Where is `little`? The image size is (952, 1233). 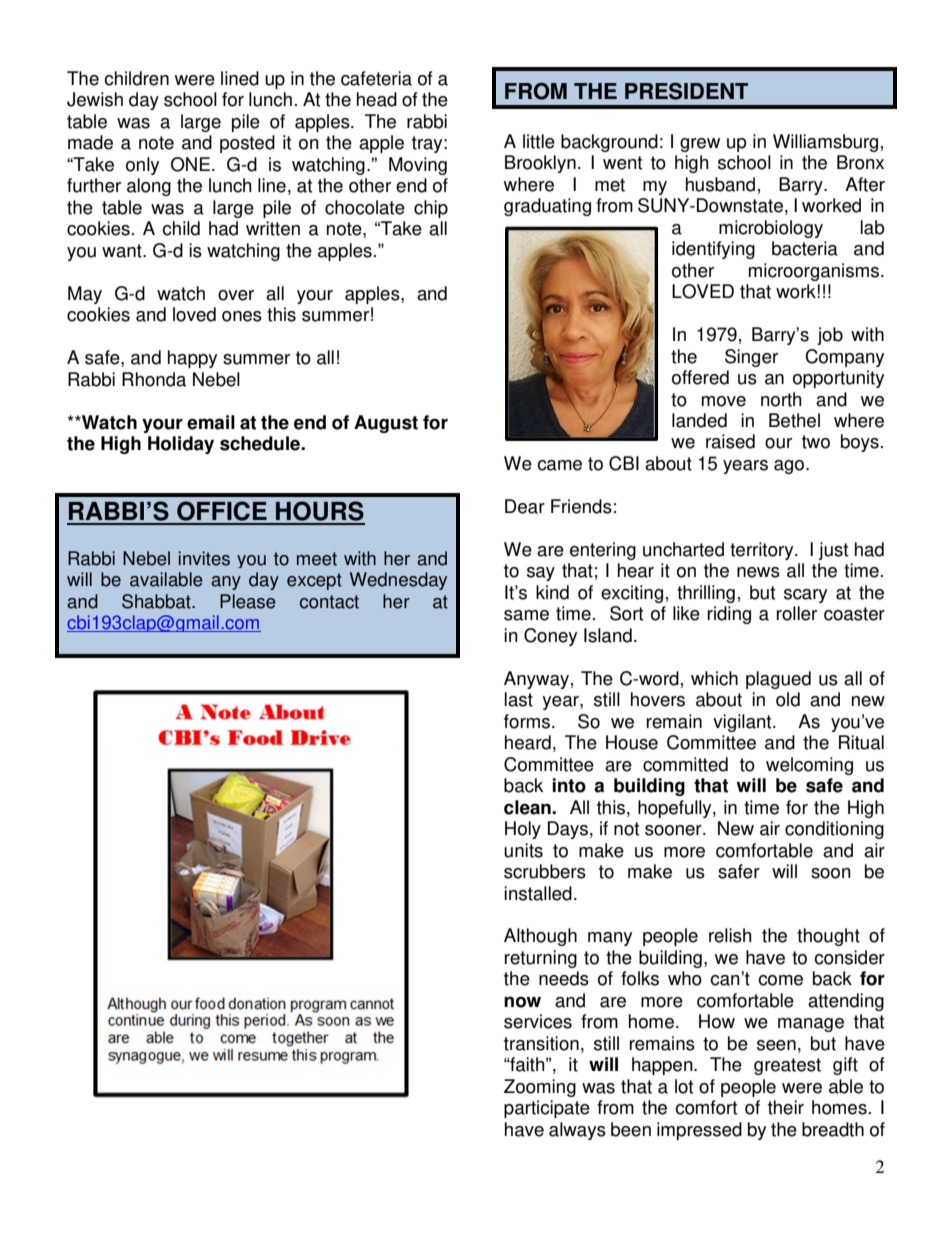 little is located at coordinates (539, 141).
